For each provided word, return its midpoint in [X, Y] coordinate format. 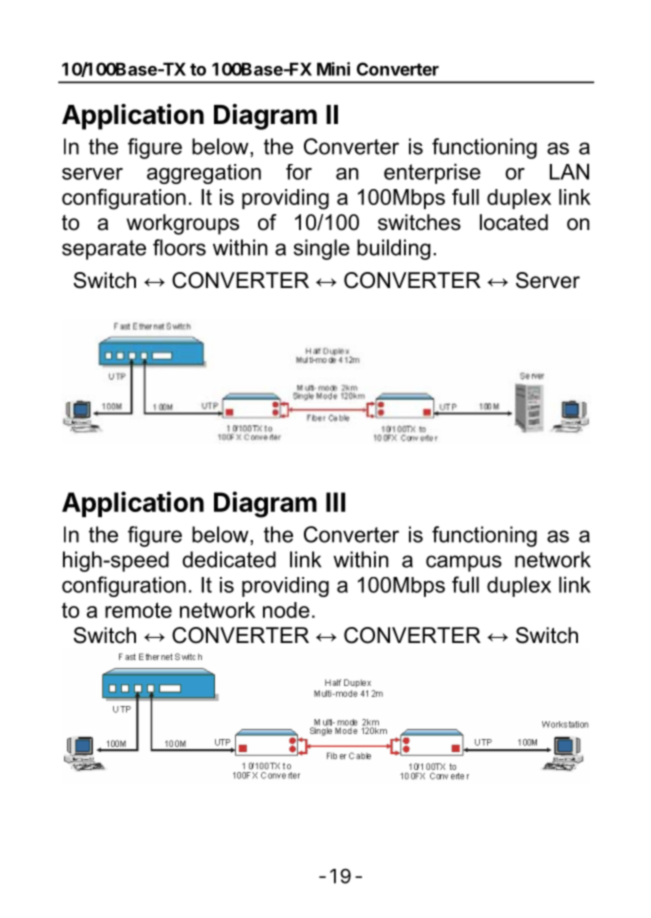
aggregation [204, 174]
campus [464, 563]
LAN [569, 171]
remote [138, 610]
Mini [333, 69]
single [322, 249]
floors [179, 247]
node [286, 610]
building [394, 249]
